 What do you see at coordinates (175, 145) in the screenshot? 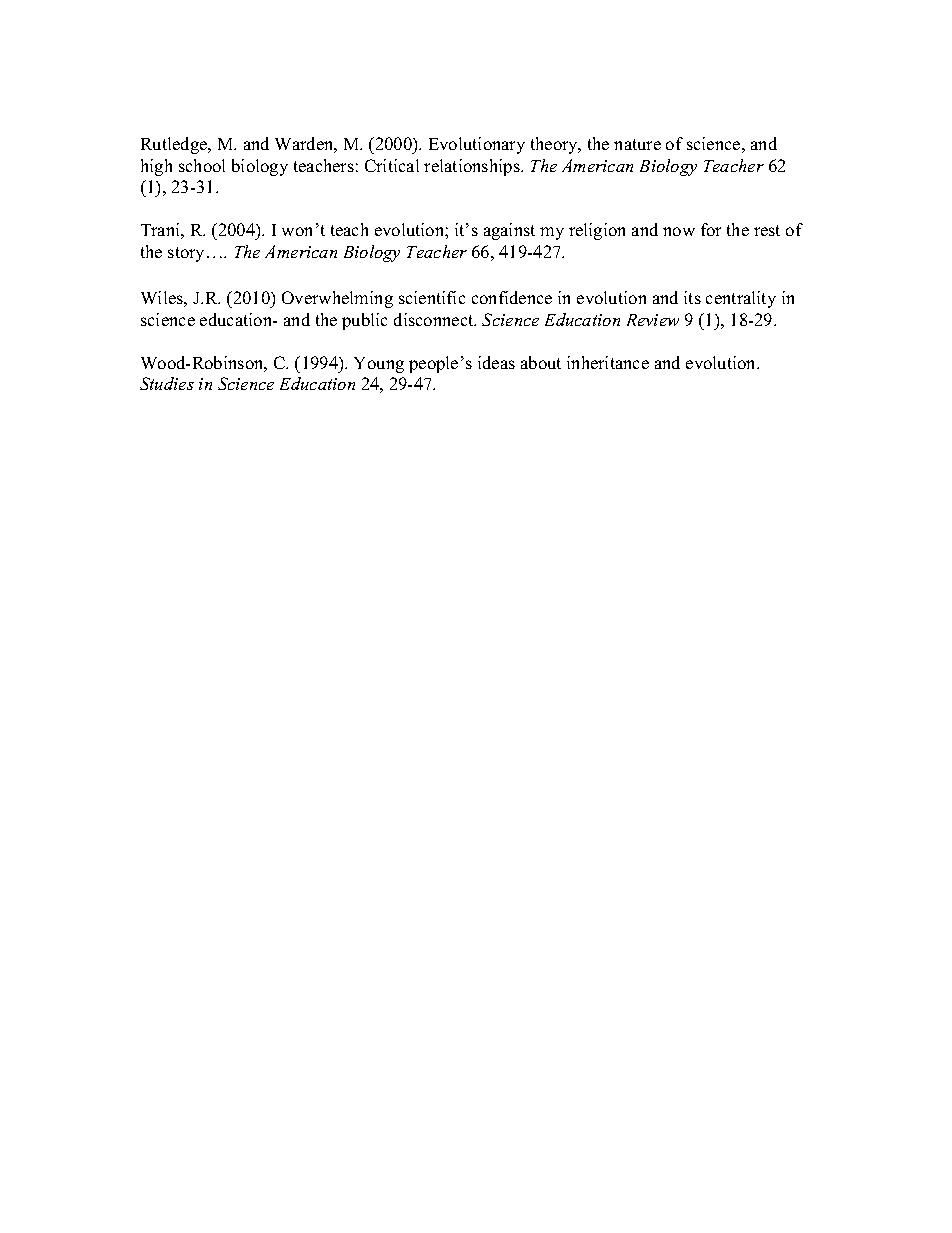
I see `Rutledge` at bounding box center [175, 145].
